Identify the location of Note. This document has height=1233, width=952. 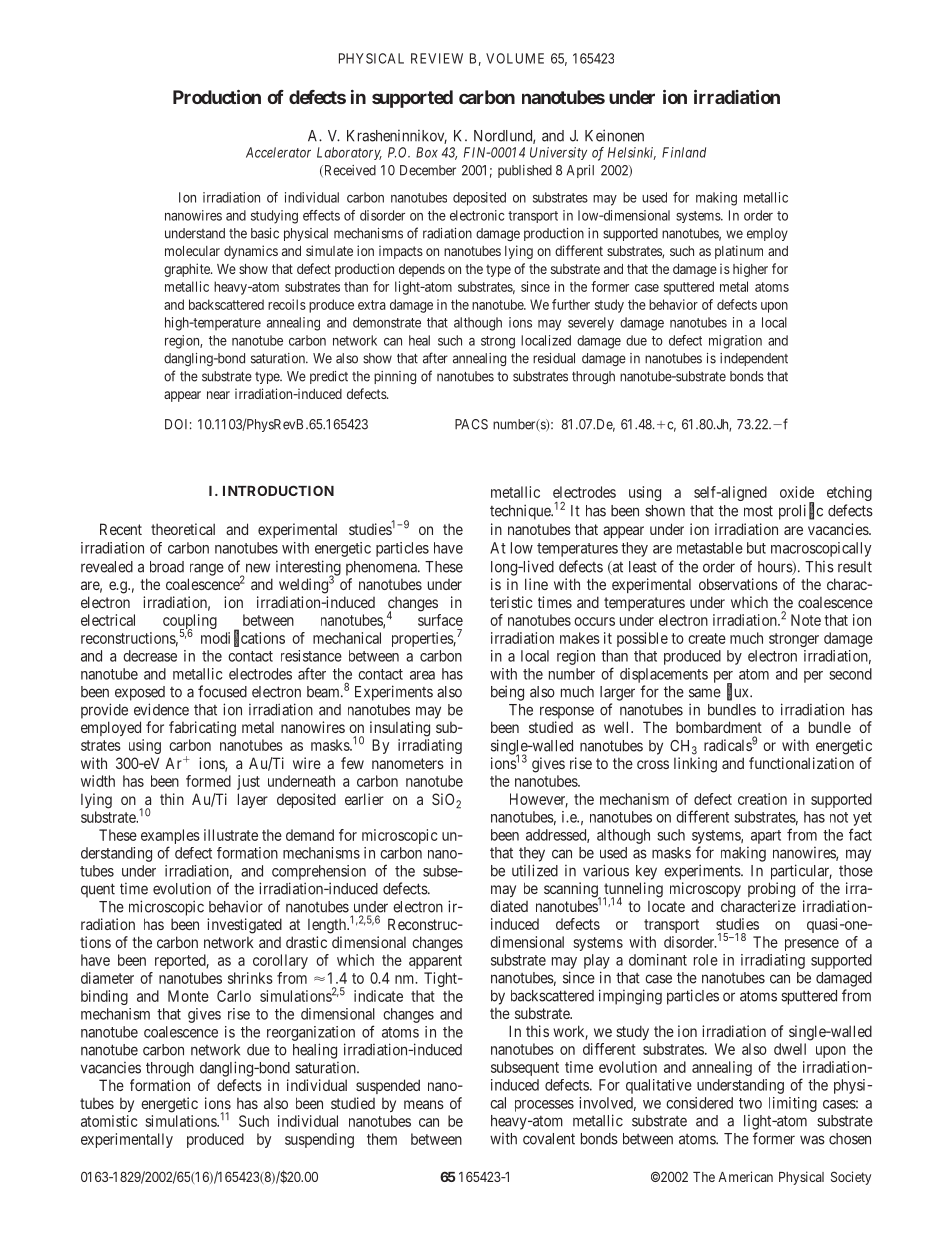
(806, 620).
